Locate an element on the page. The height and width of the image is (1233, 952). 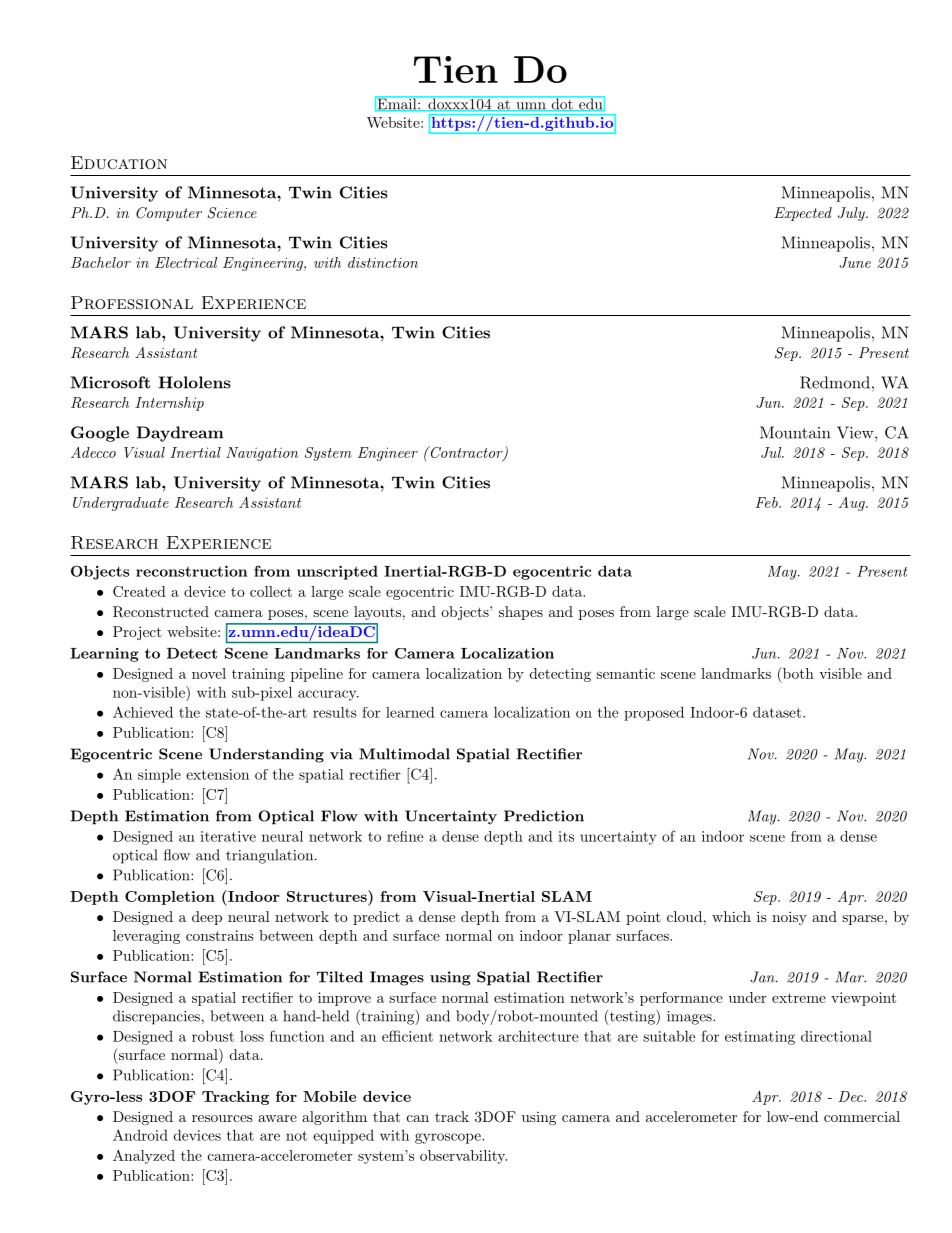
Expected is located at coordinates (803, 214).
